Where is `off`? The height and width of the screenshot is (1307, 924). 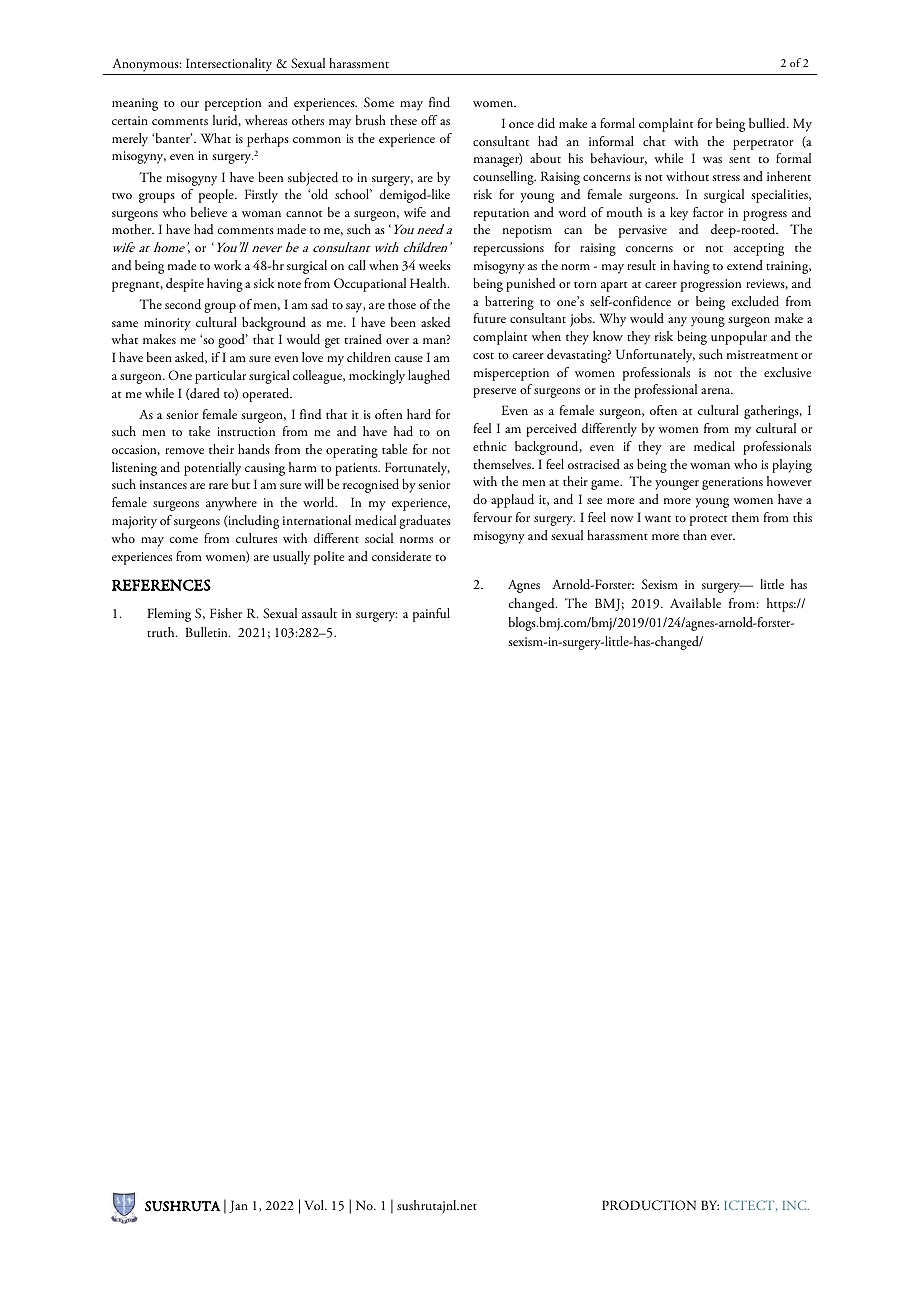 off is located at coordinates (429, 120).
